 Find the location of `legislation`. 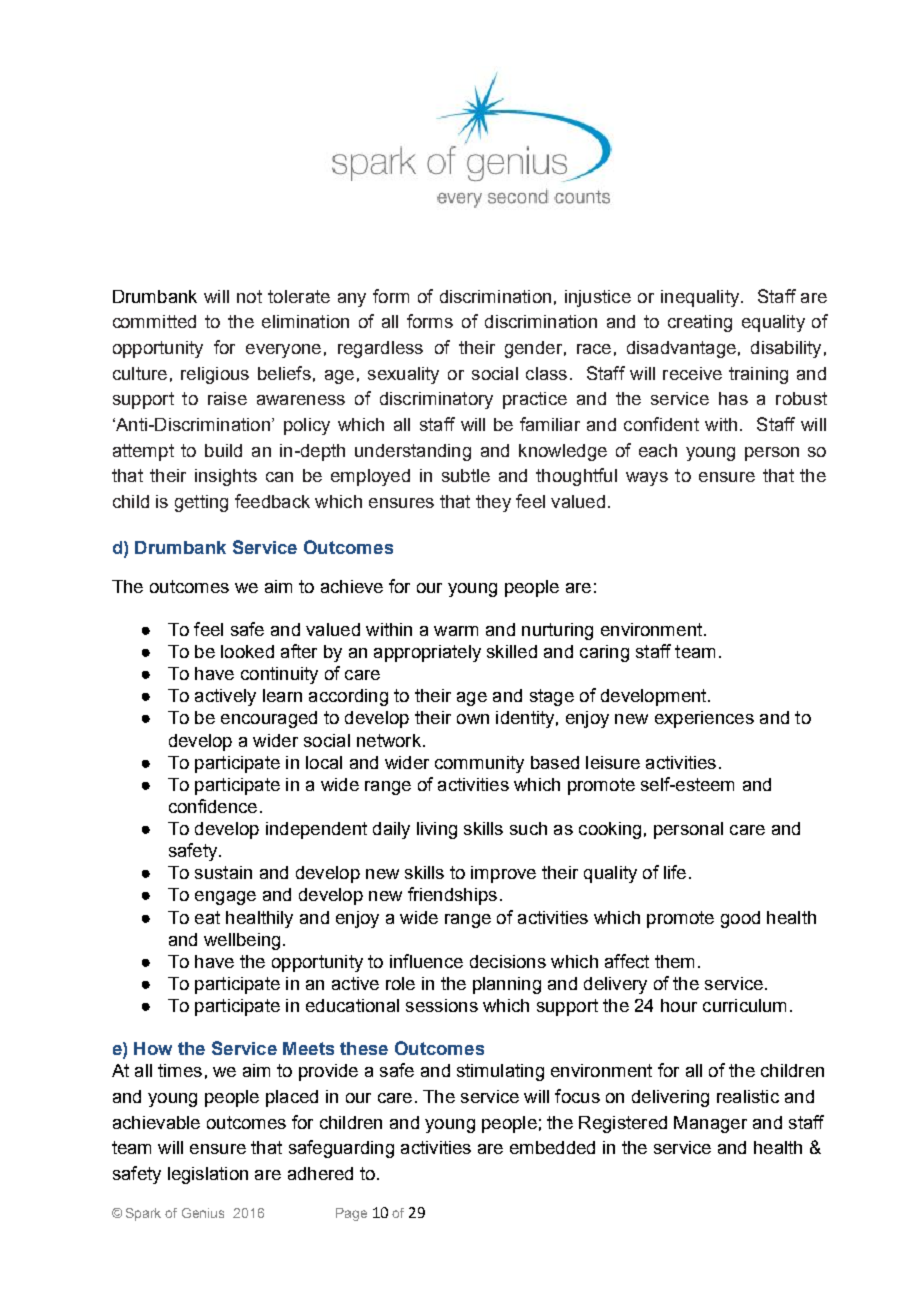

legislation is located at coordinates (208, 1175).
